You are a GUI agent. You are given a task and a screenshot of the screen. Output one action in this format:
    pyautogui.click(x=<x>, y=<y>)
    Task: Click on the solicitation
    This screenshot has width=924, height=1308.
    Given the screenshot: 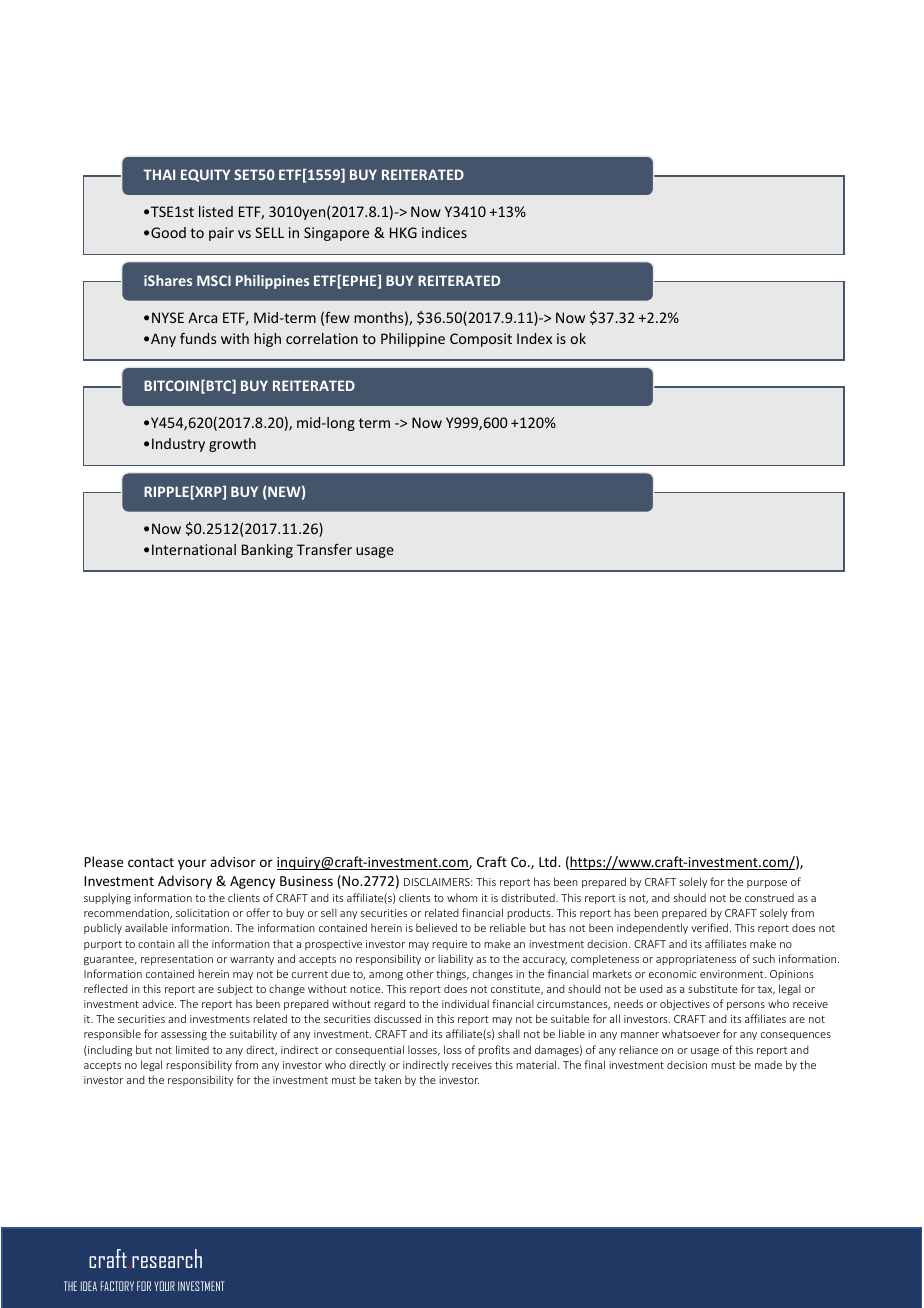 What is the action you would take?
    pyautogui.click(x=202, y=912)
